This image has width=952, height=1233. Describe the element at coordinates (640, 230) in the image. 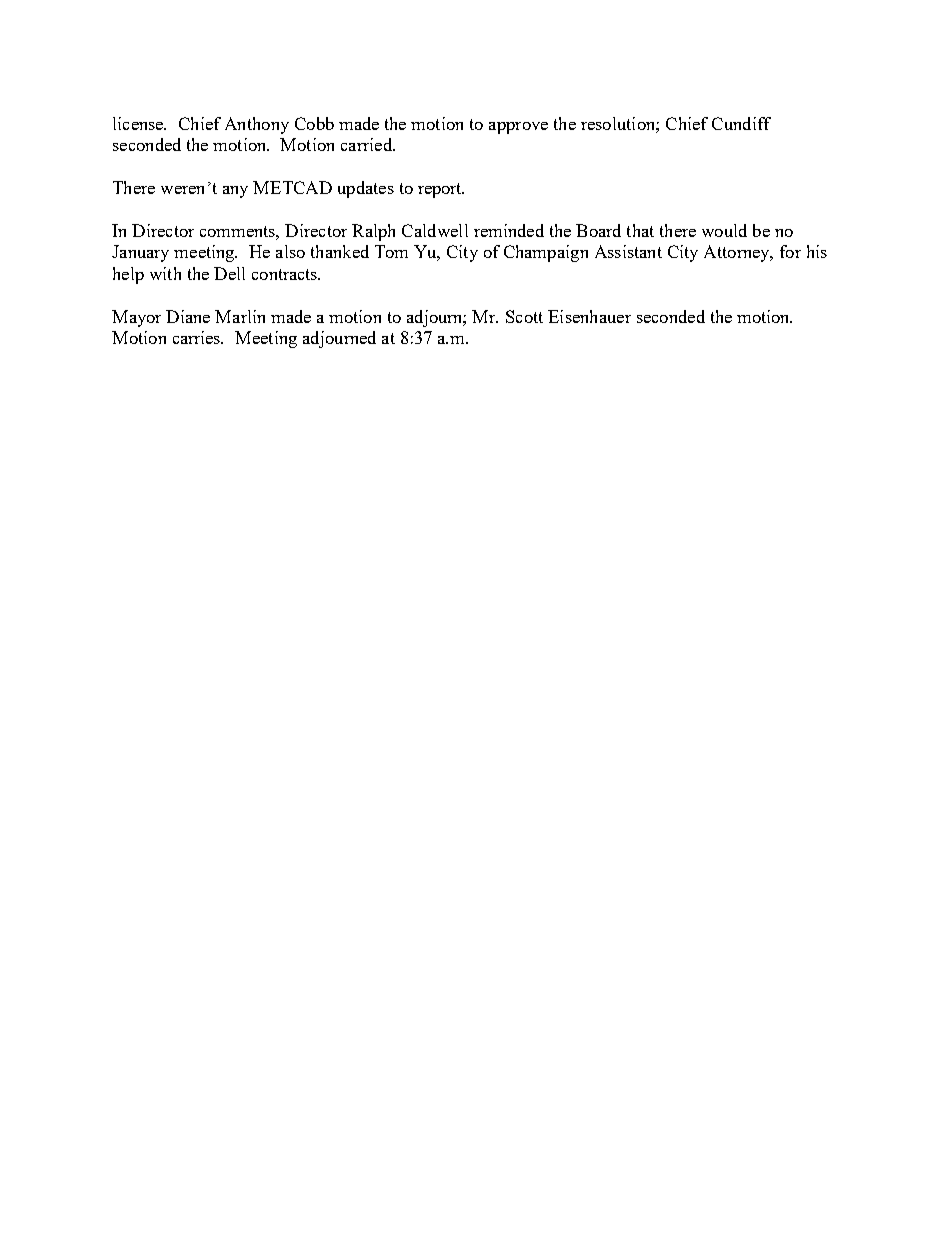

I see `that` at that location.
